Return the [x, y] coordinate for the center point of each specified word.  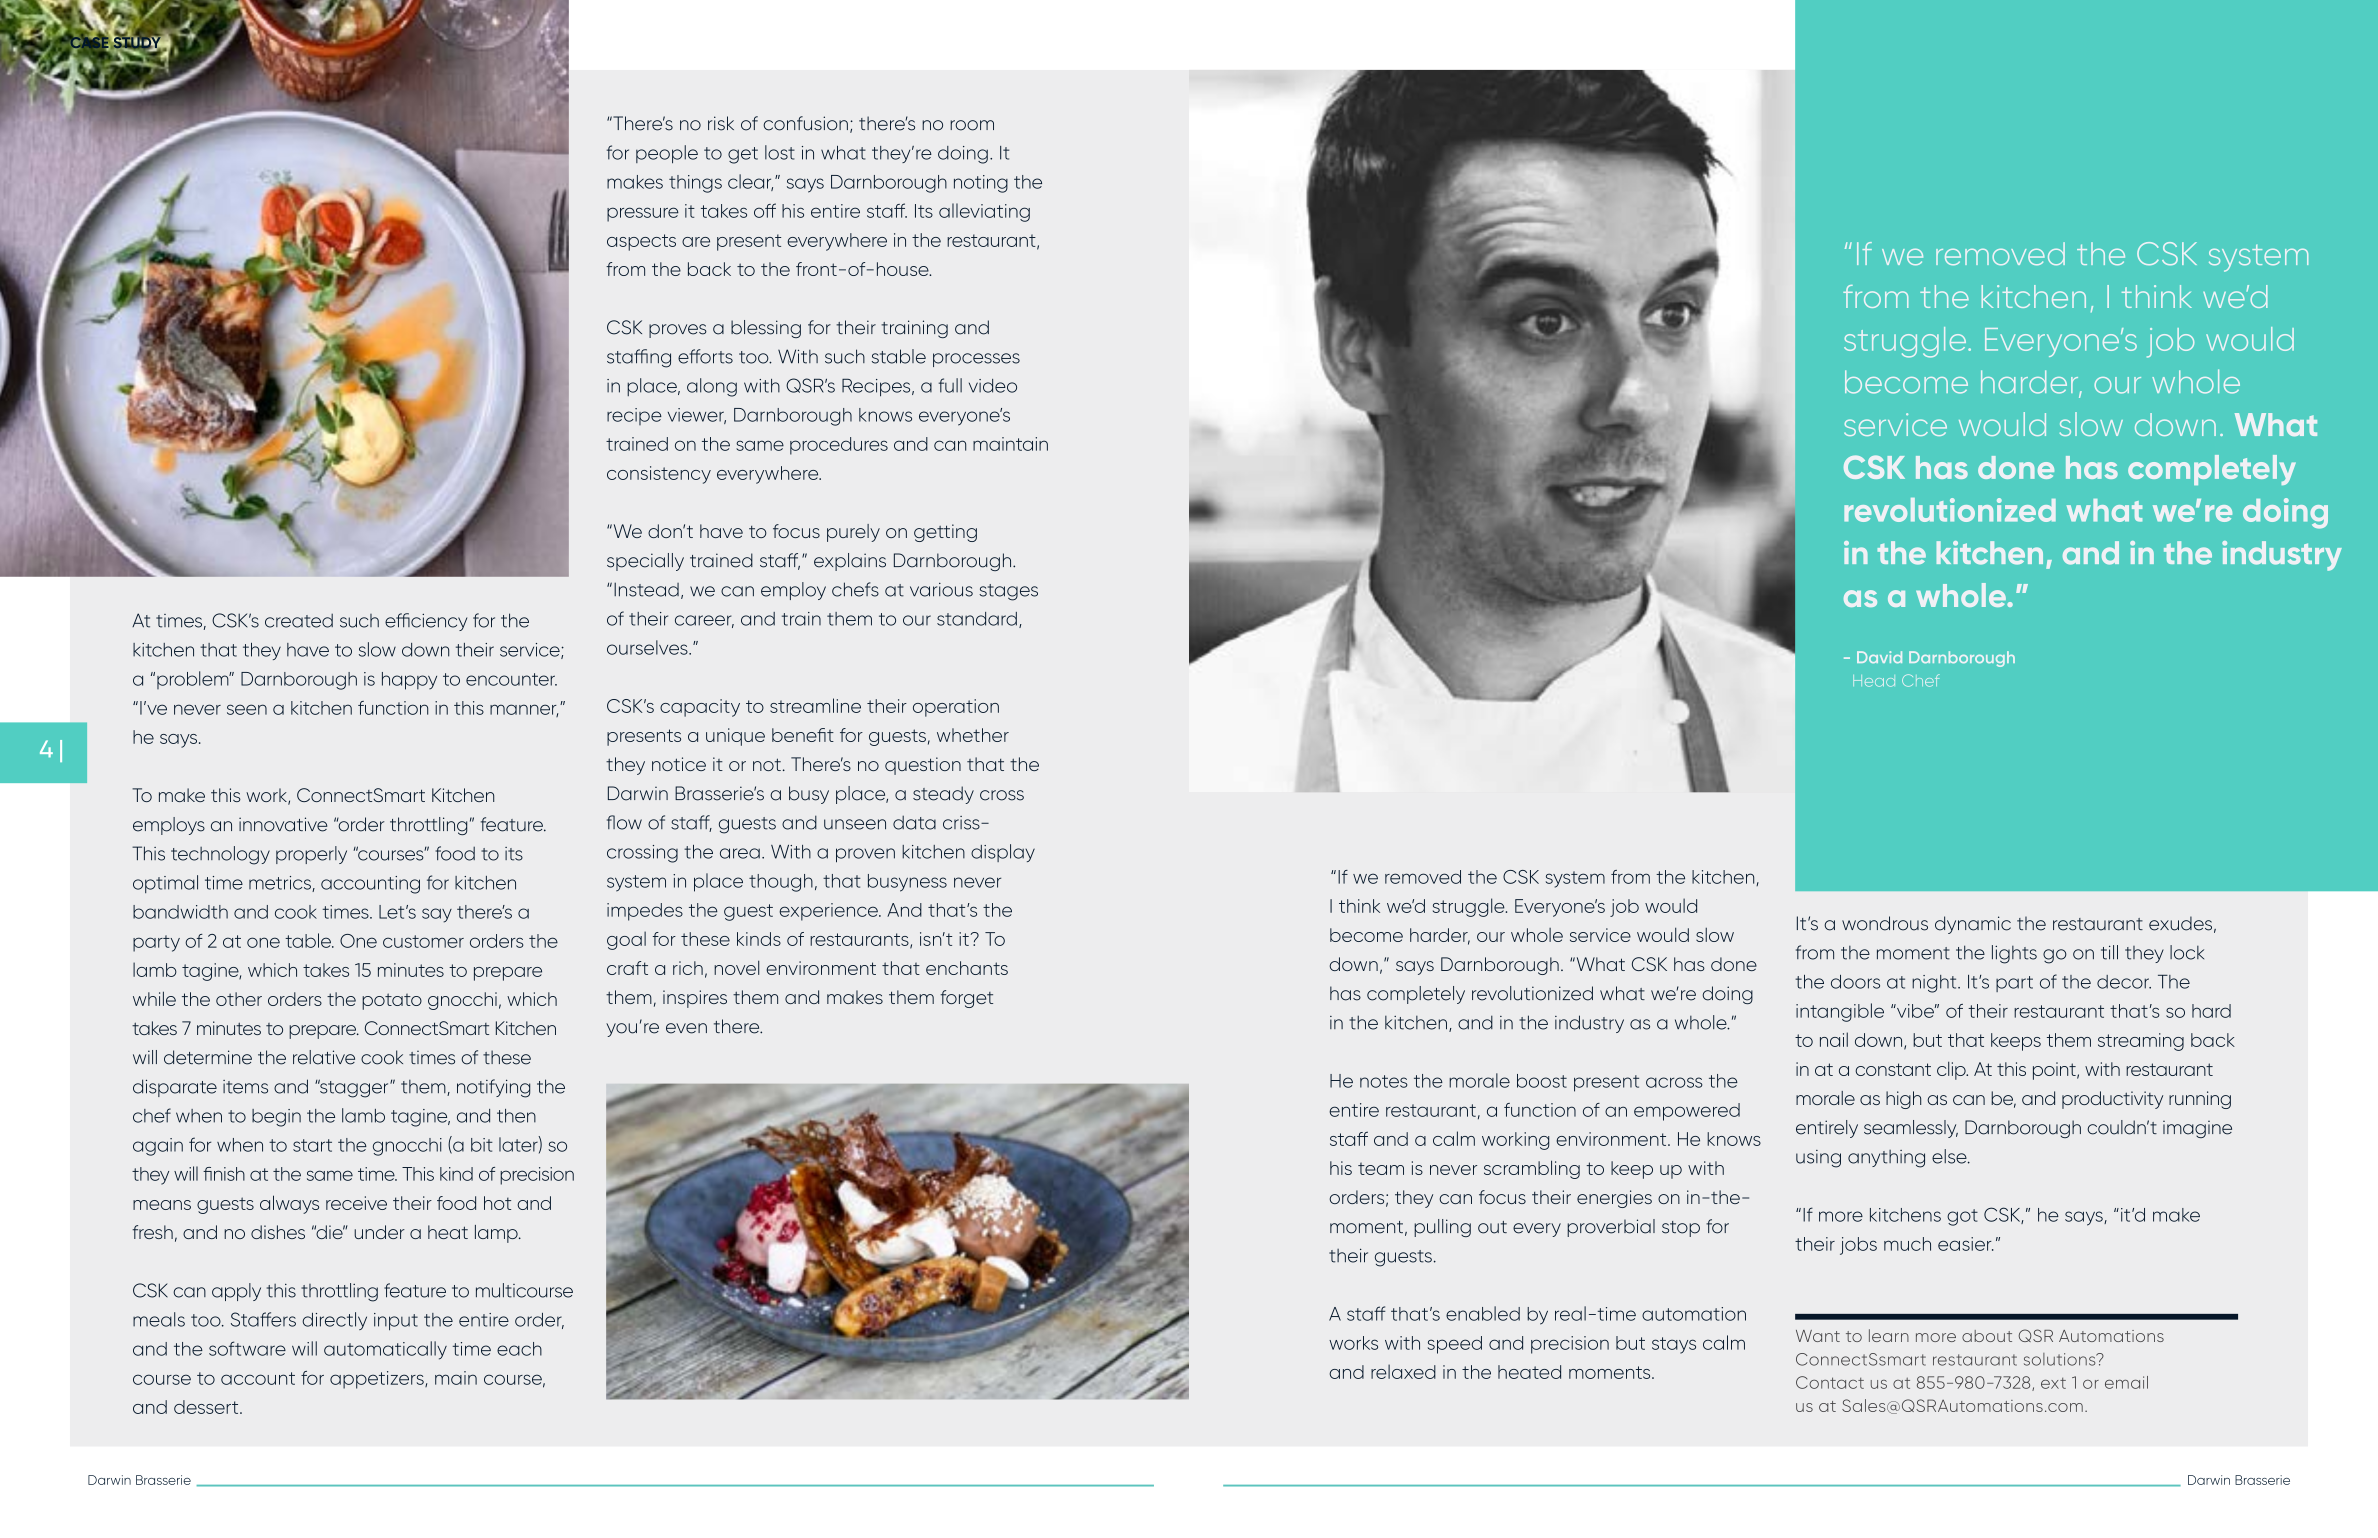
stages [1008, 592]
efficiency [426, 622]
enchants [967, 968]
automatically [385, 1350]
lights [2014, 954]
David [1879, 657]
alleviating [984, 212]
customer [423, 941]
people [667, 154]
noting [981, 184]
